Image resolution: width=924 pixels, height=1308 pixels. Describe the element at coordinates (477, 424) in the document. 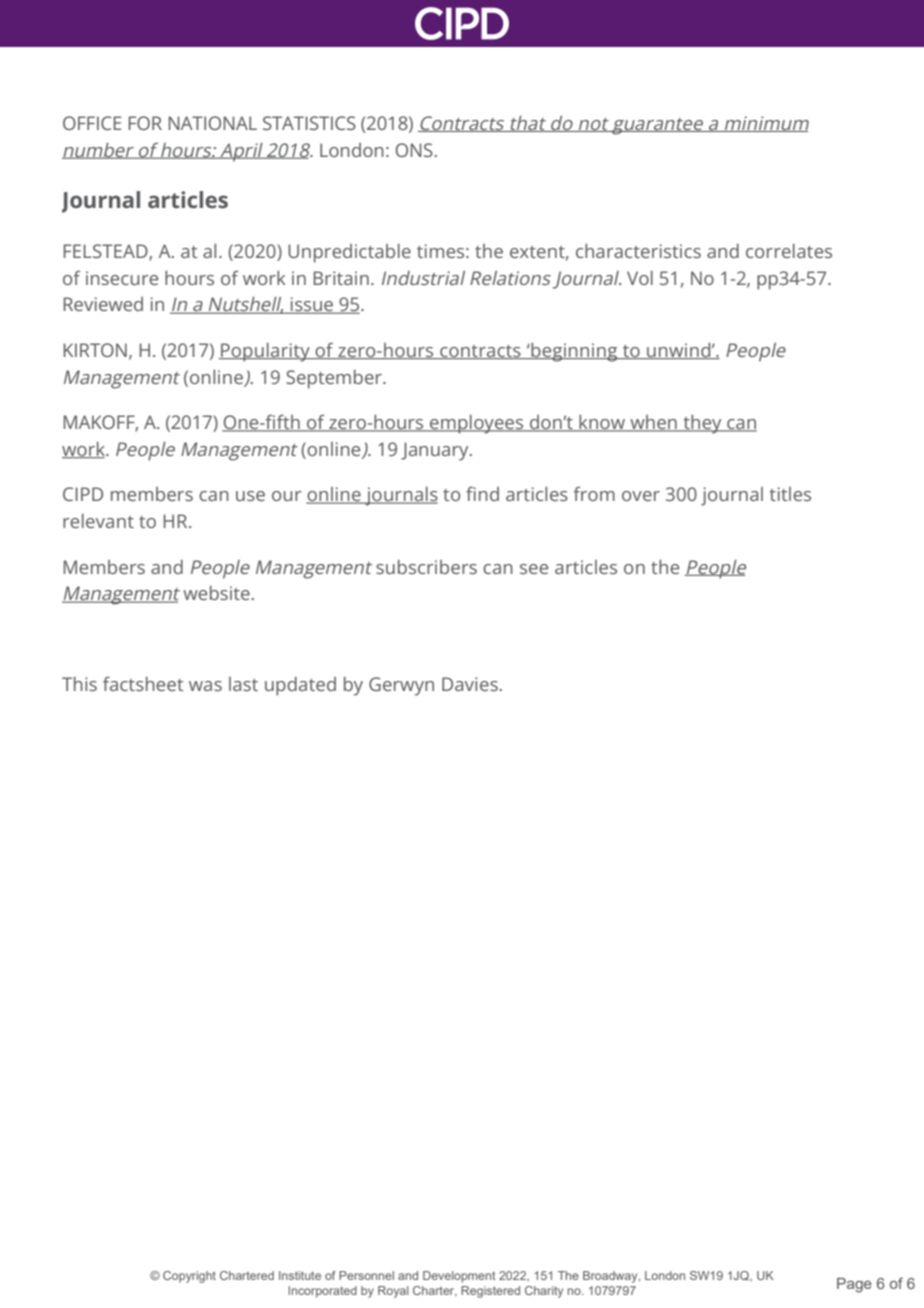

I see `employees` at that location.
